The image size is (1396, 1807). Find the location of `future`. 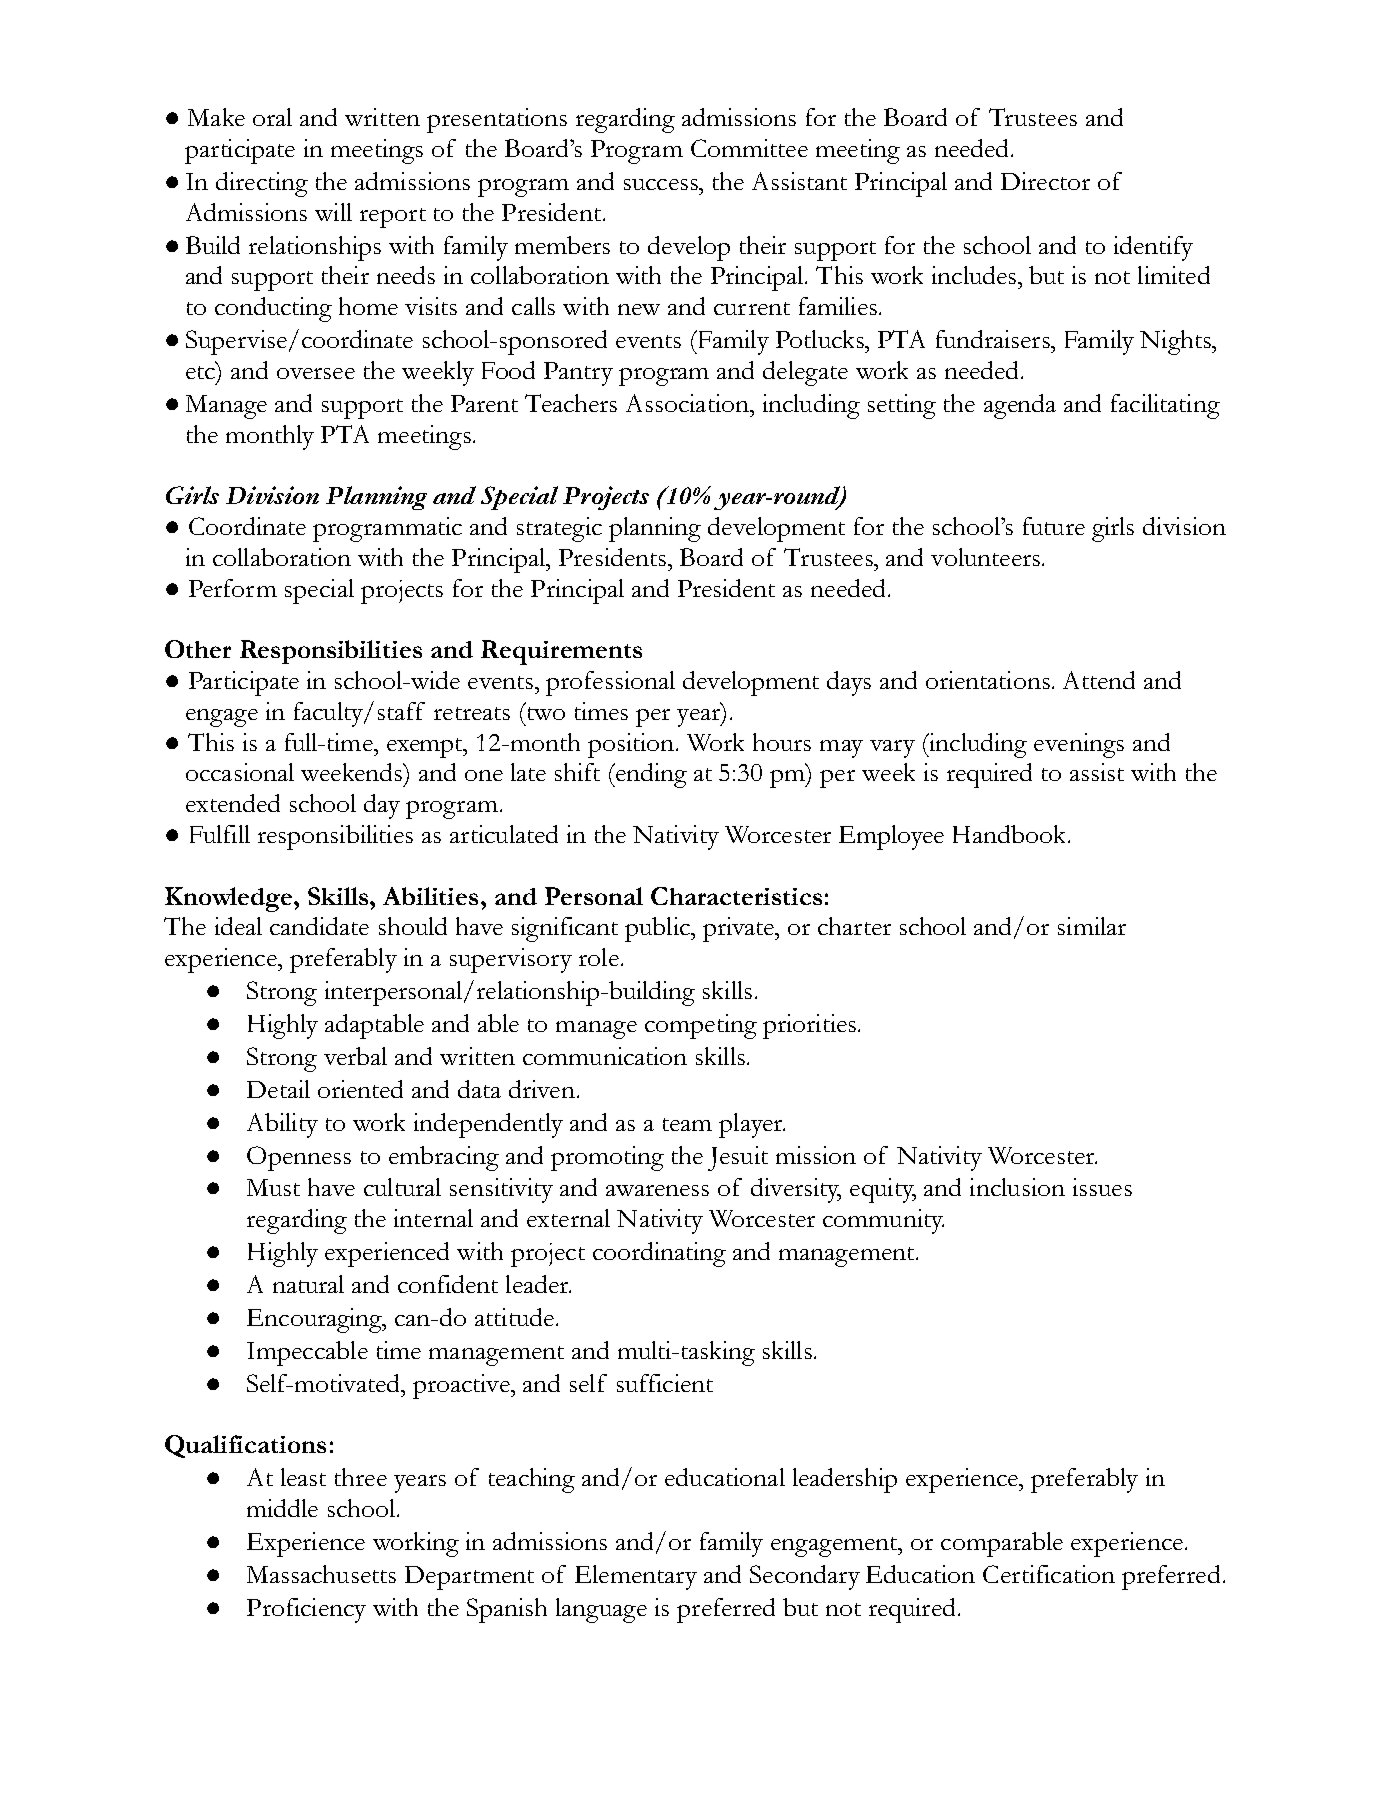

future is located at coordinates (1054, 526).
